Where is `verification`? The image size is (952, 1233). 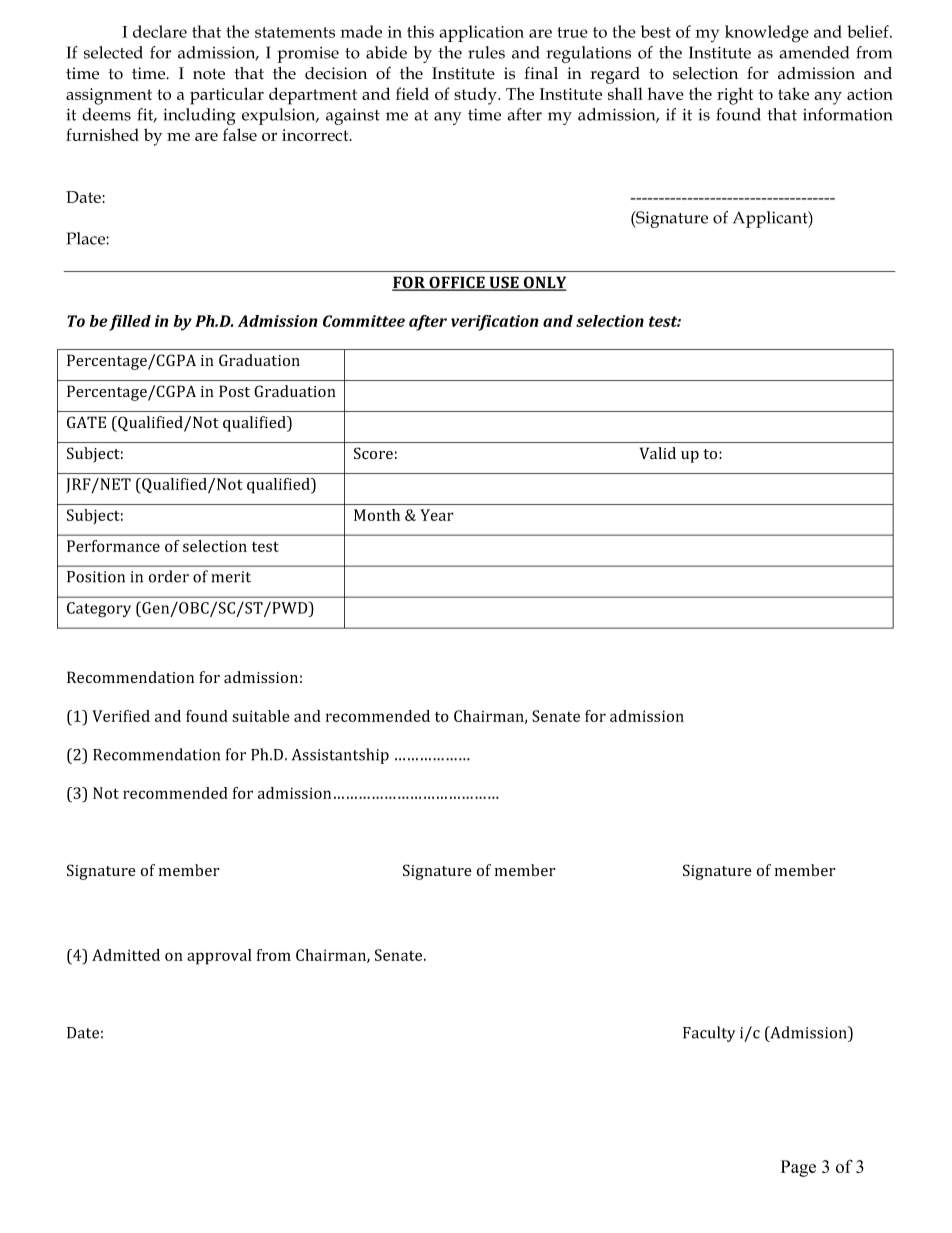 verification is located at coordinates (495, 323).
